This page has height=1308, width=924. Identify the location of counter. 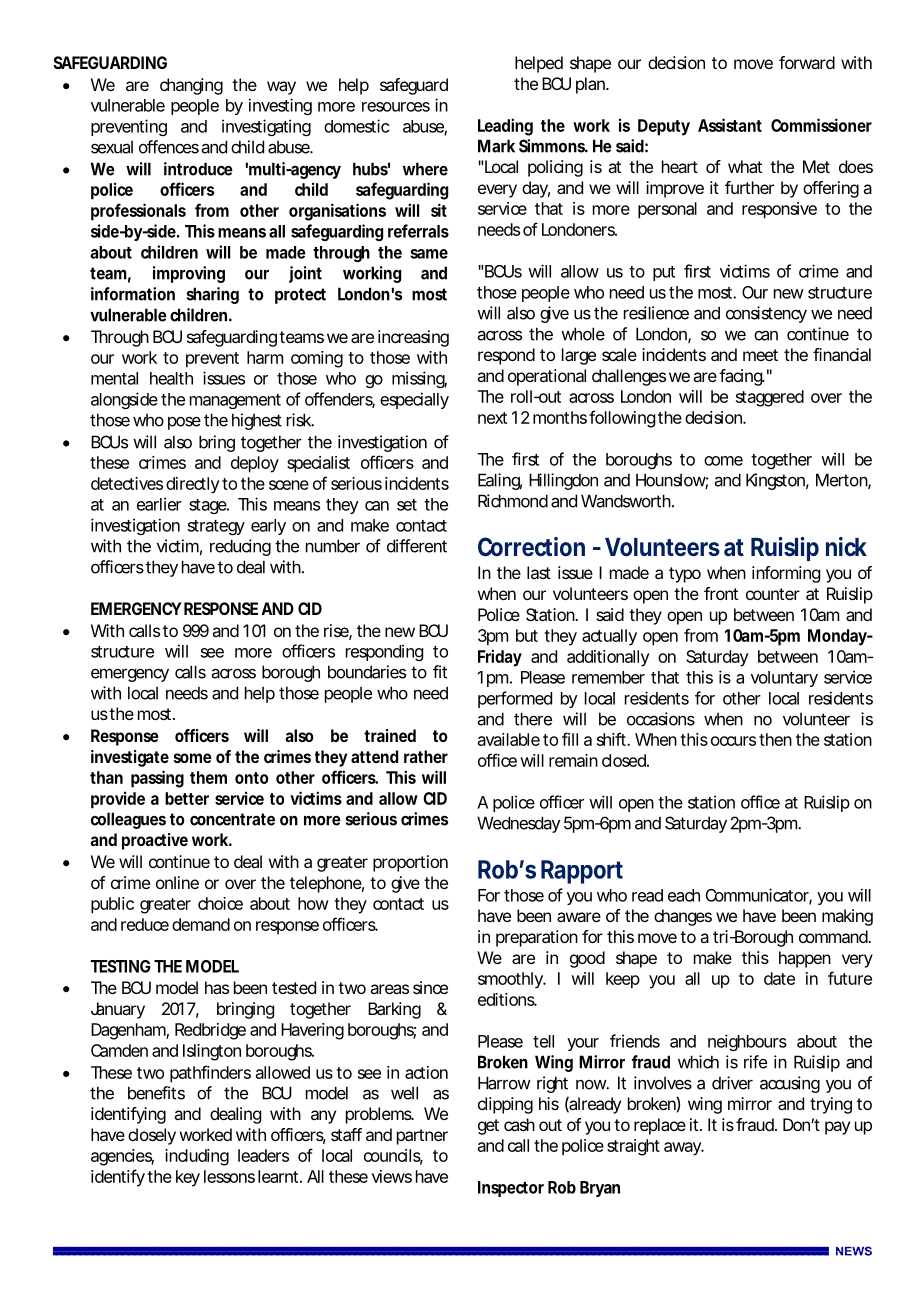
(773, 594).
